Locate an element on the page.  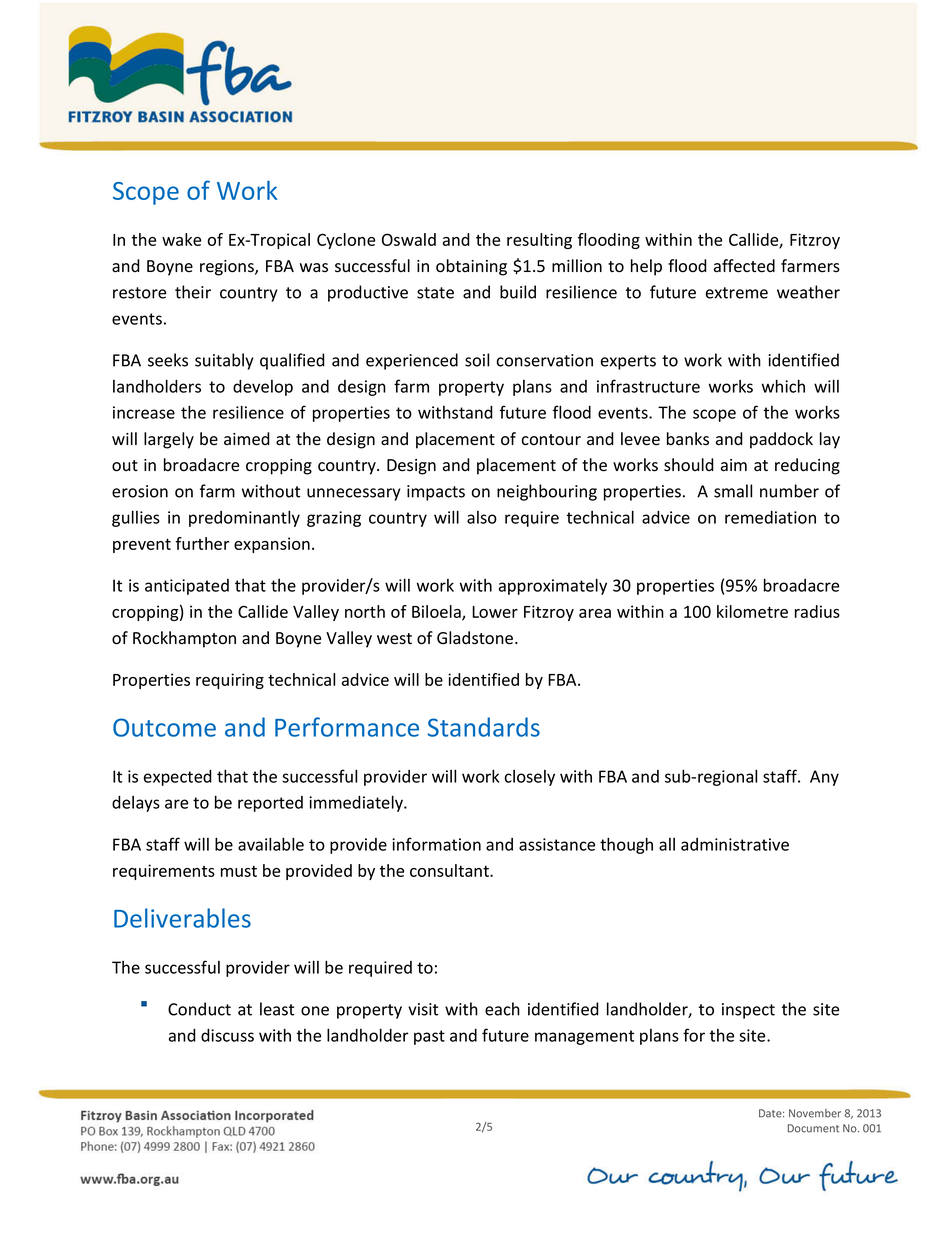
further is located at coordinates (202, 543).
